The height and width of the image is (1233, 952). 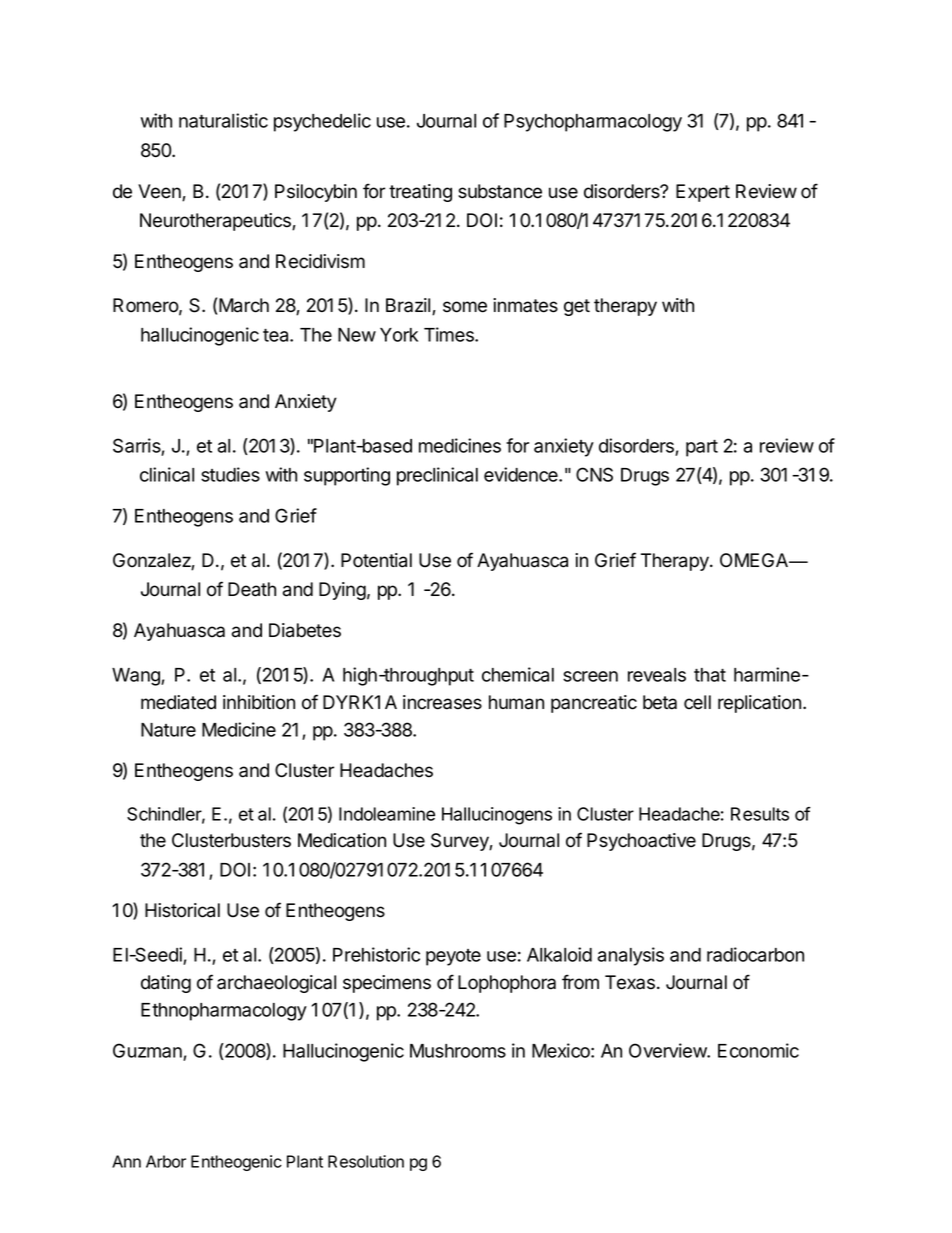 What do you see at coordinates (230, 474) in the image?
I see `studies` at bounding box center [230, 474].
